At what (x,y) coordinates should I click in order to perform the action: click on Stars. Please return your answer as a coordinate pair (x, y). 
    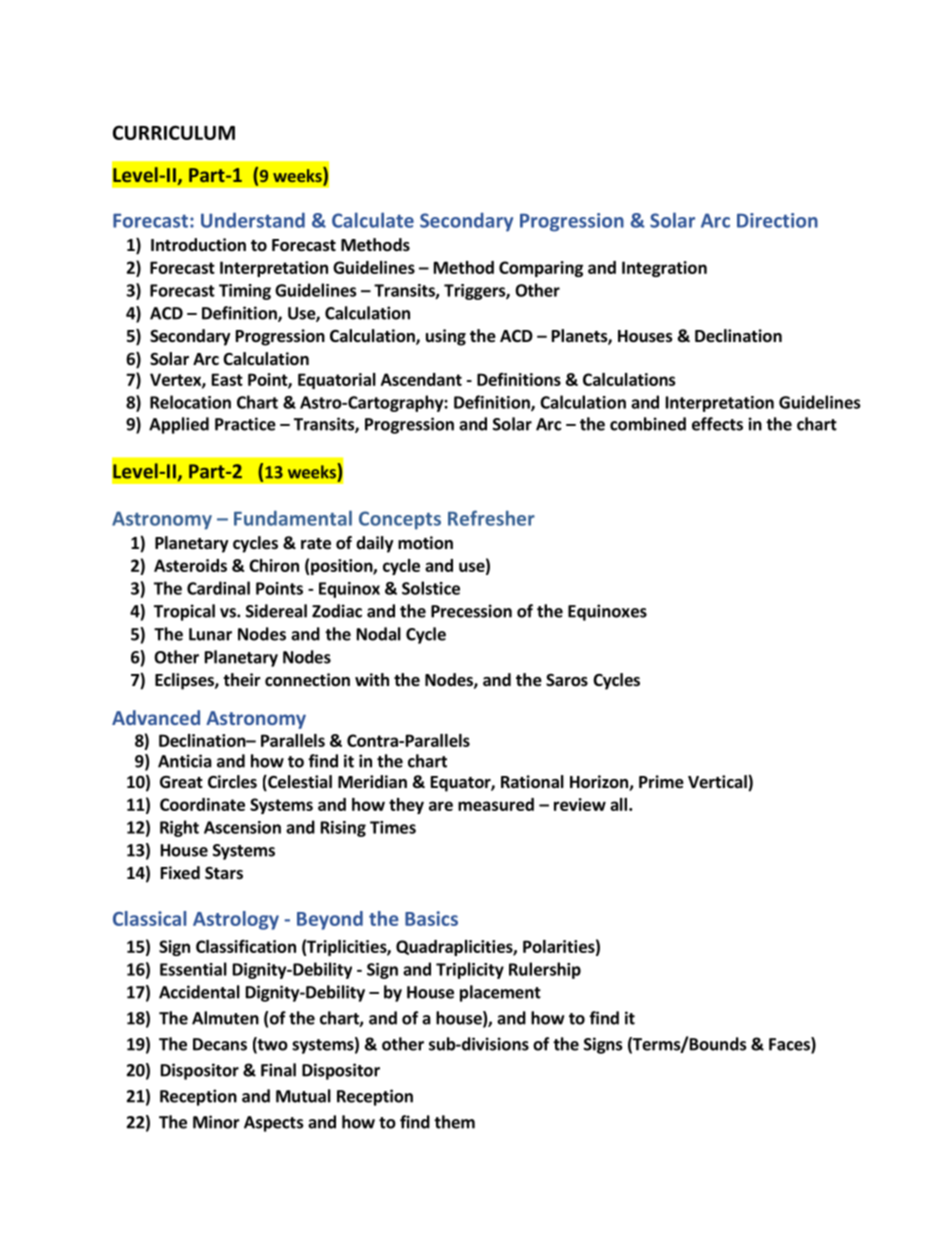
    Looking at the image, I should click on (224, 873).
